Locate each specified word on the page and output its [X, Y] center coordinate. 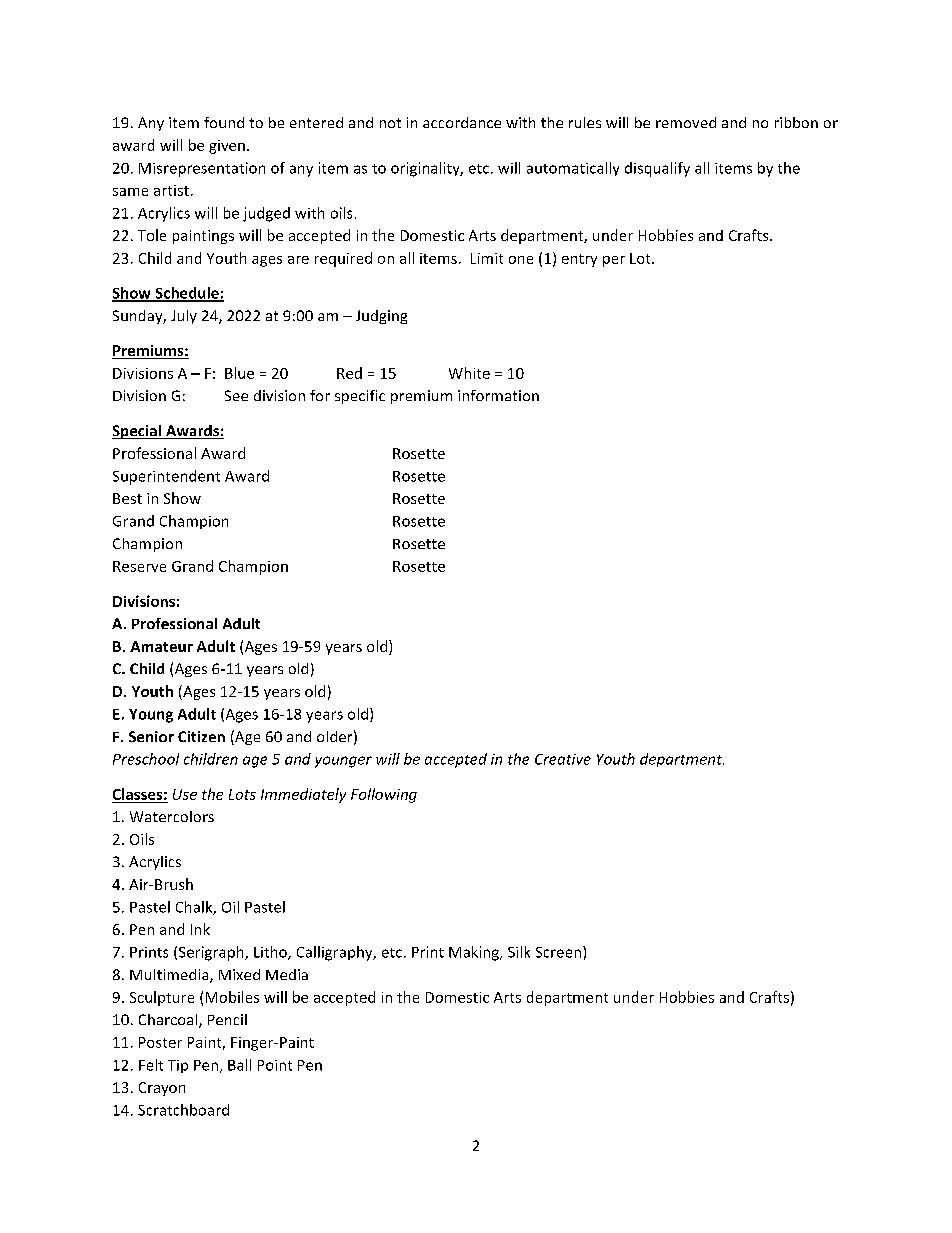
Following [384, 795]
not [390, 123]
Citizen [201, 736]
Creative [563, 759]
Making [475, 953]
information [498, 395]
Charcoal [169, 1021]
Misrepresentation [202, 169]
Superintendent [166, 477]
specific [360, 397]
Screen [558, 952]
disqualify [657, 169]
